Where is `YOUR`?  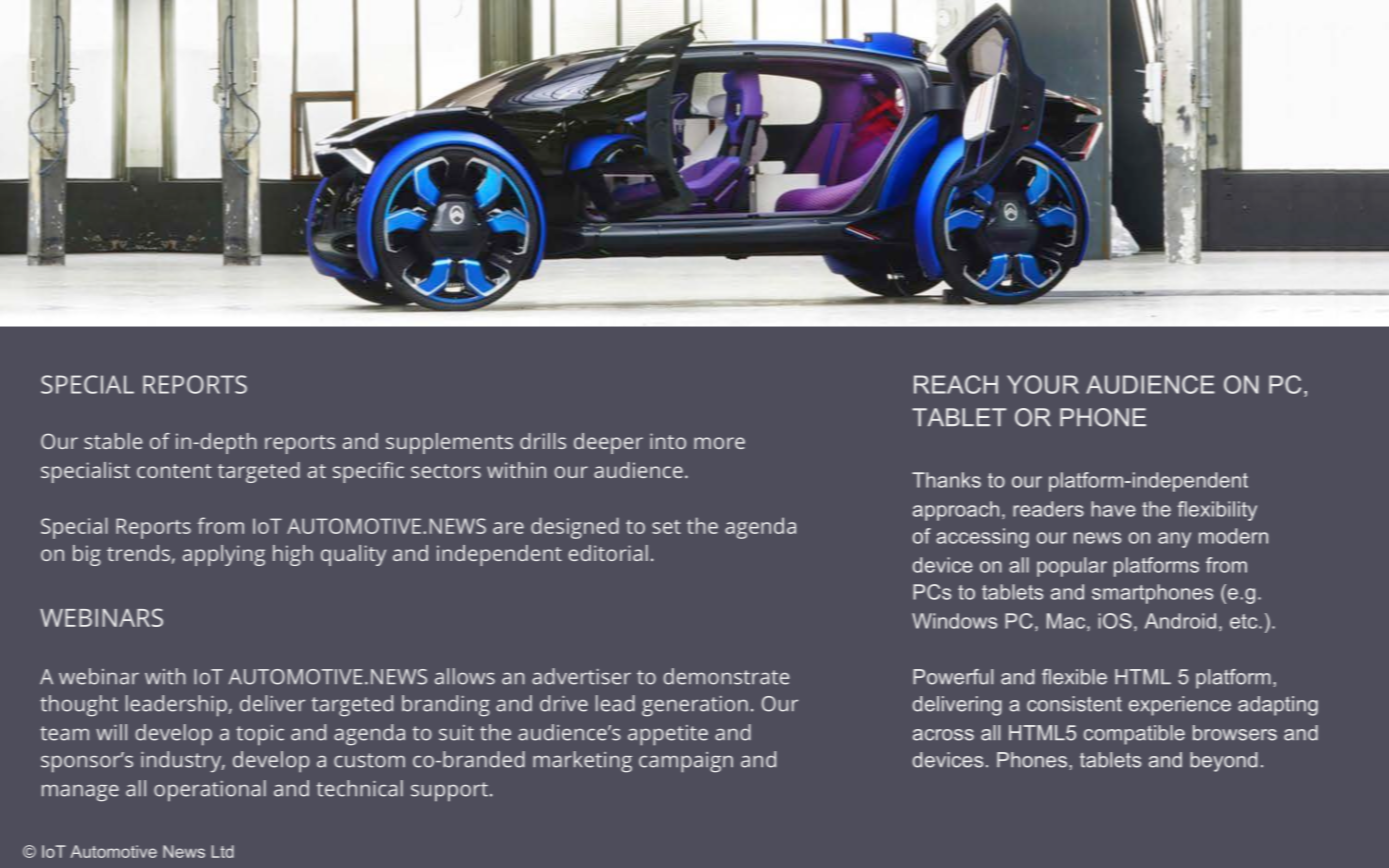 YOUR is located at coordinates (1043, 384).
